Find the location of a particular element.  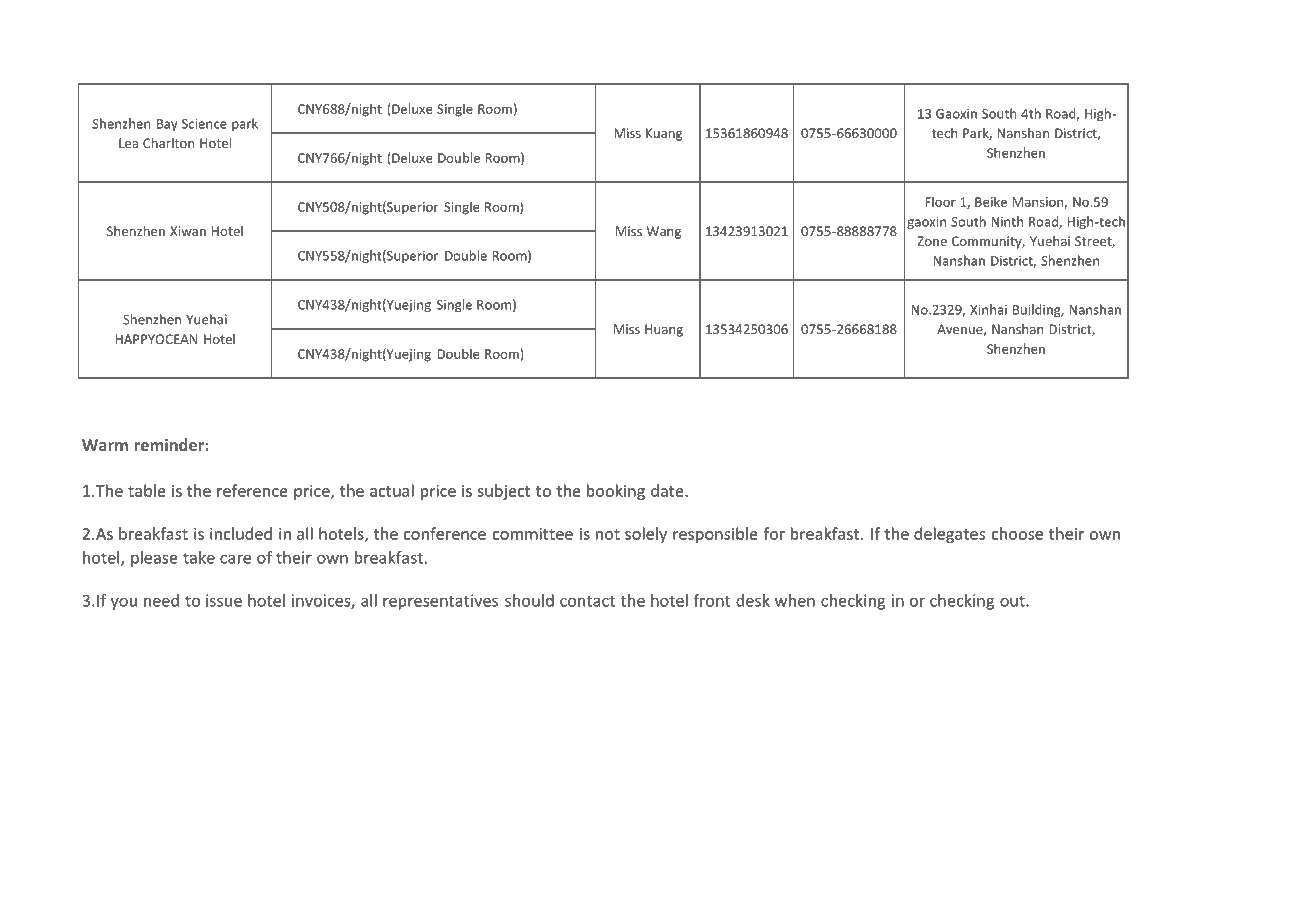

when is located at coordinates (795, 600).
